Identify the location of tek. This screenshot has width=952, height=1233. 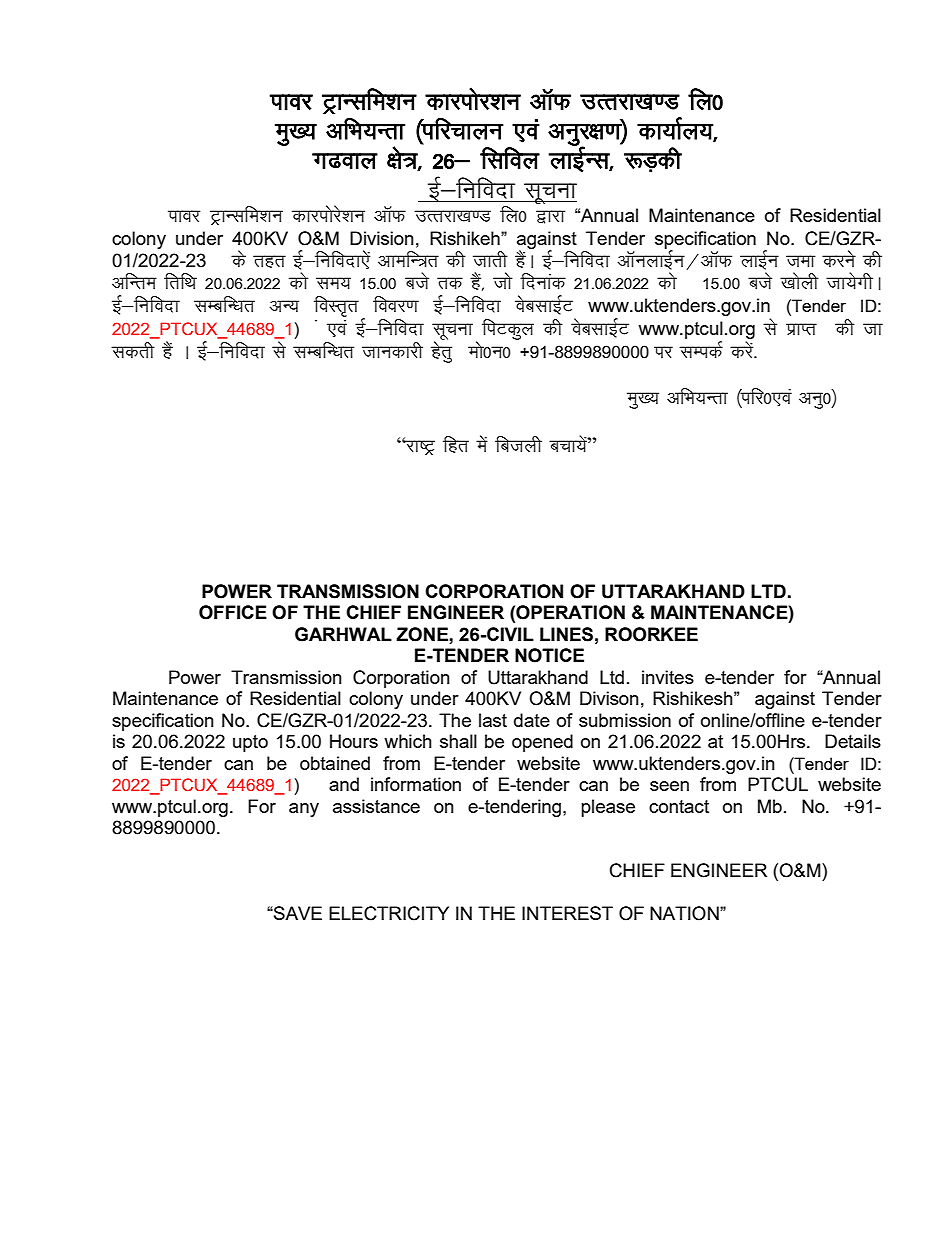
(801, 261).
